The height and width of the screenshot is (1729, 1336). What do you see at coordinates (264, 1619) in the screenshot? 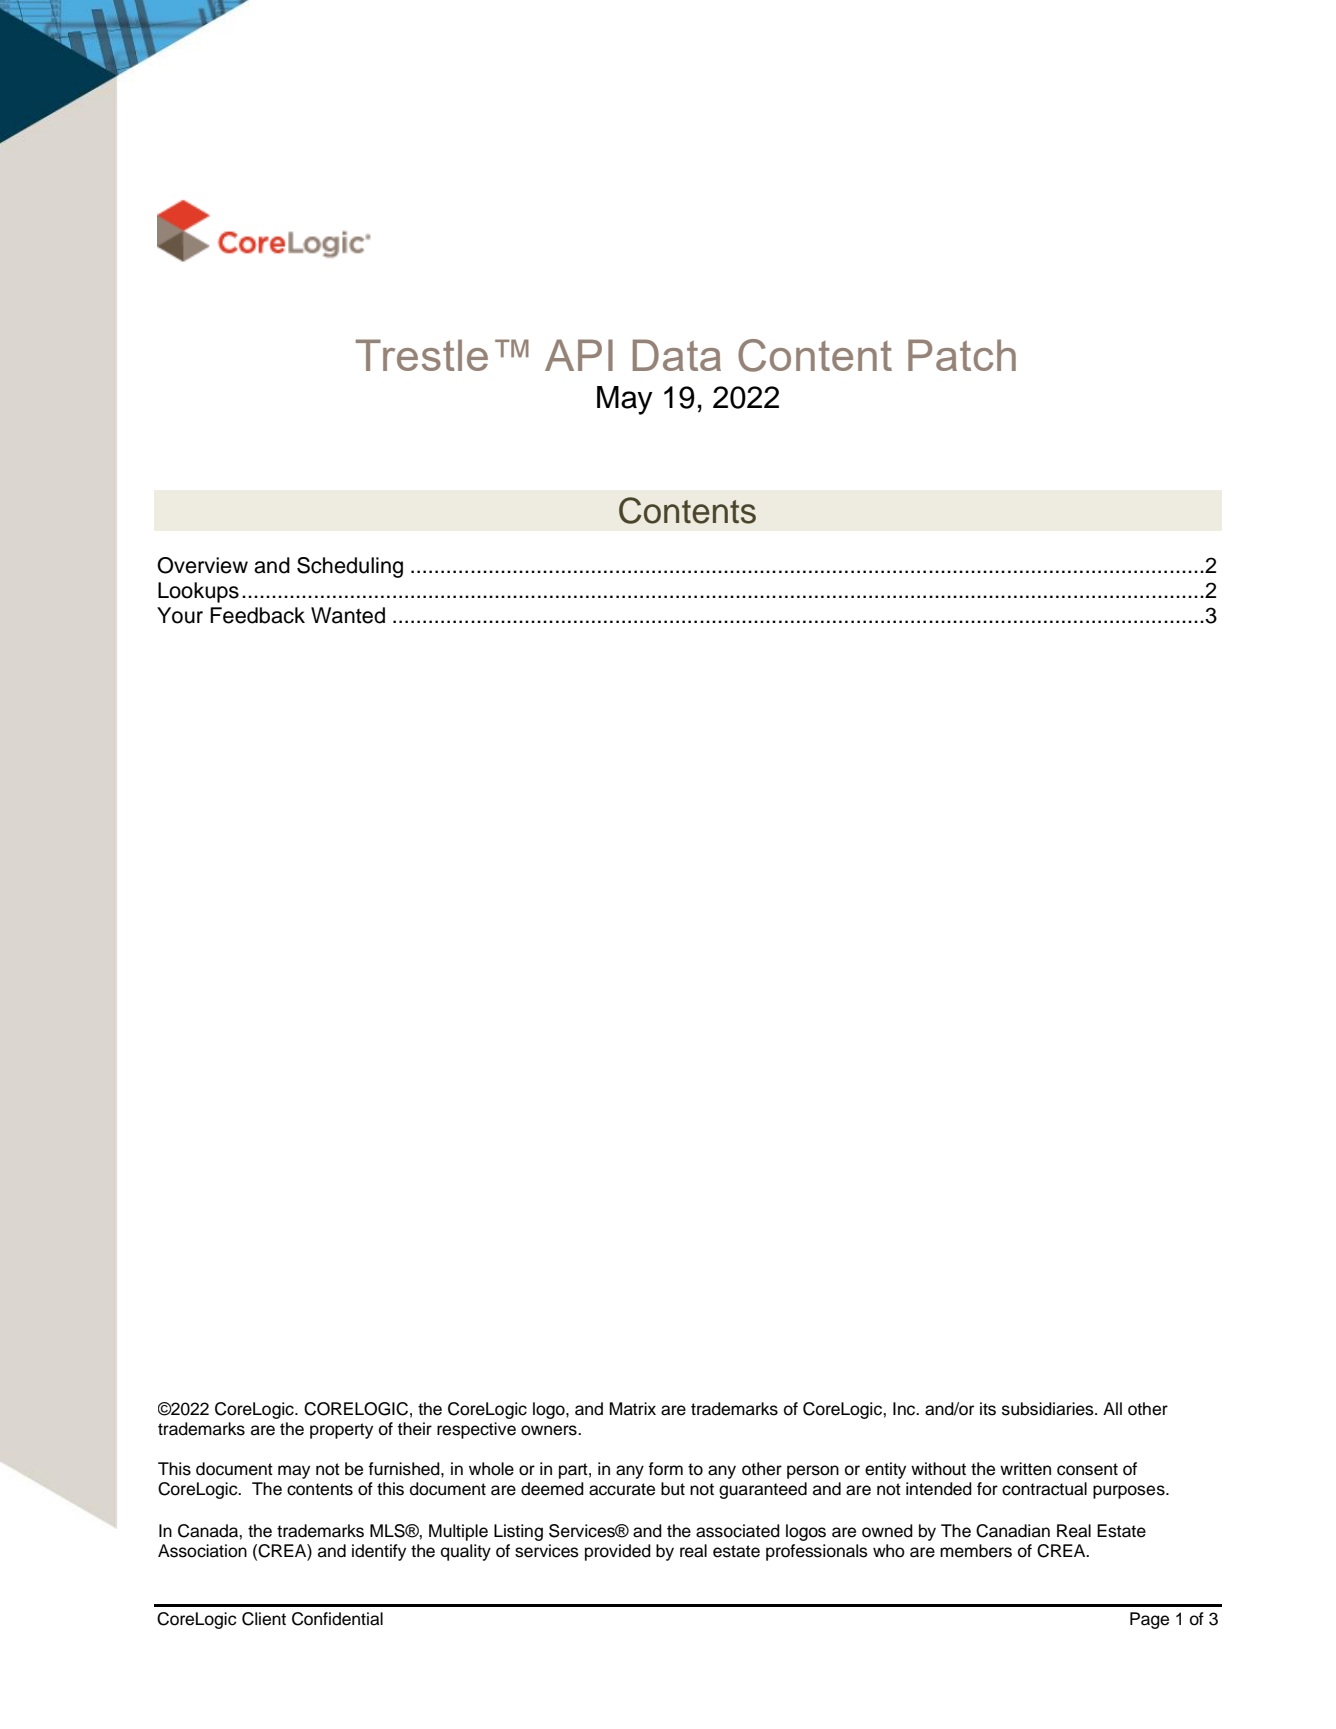
I see `Client` at bounding box center [264, 1619].
